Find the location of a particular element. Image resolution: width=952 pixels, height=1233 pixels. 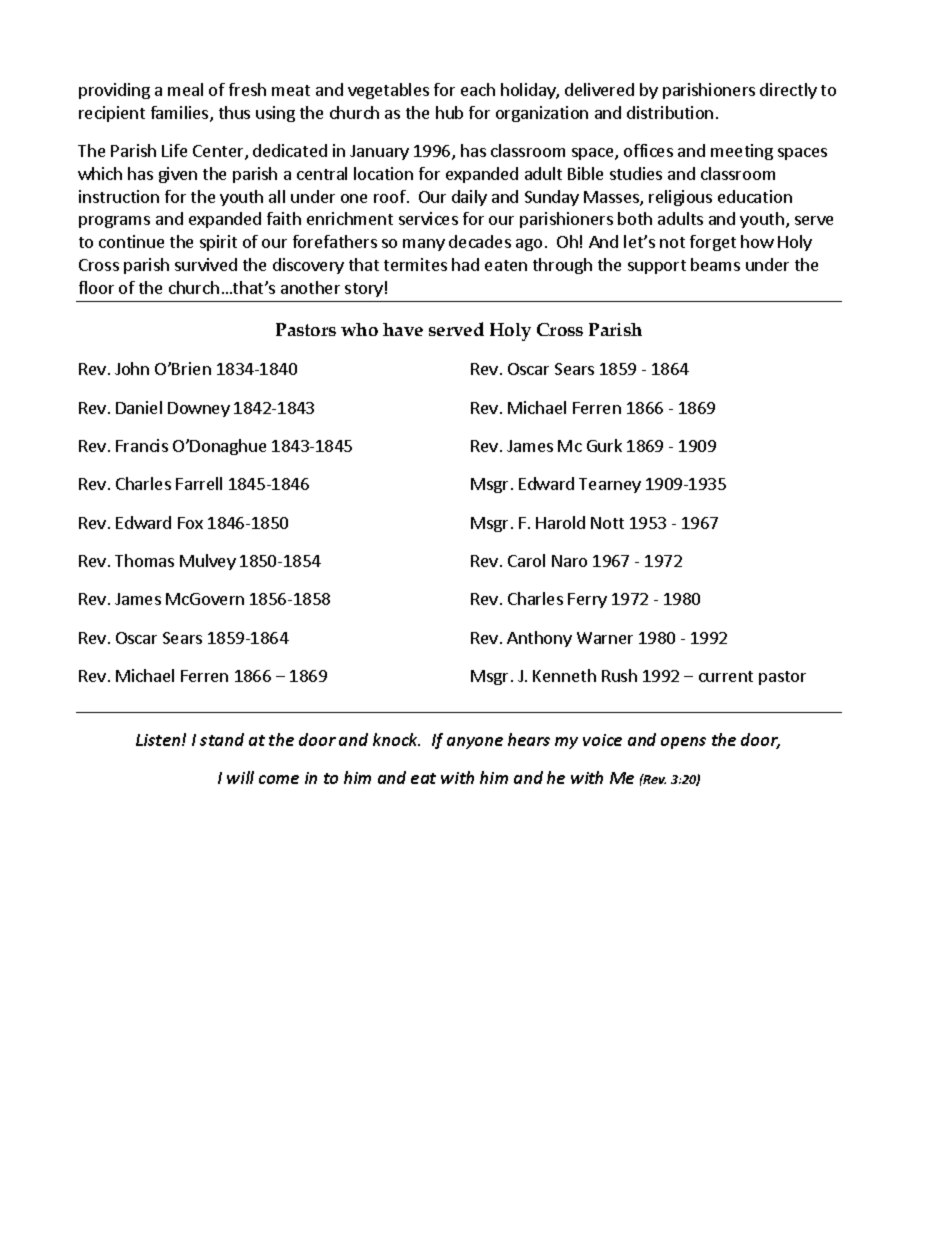

Harold is located at coordinates (560, 522).
